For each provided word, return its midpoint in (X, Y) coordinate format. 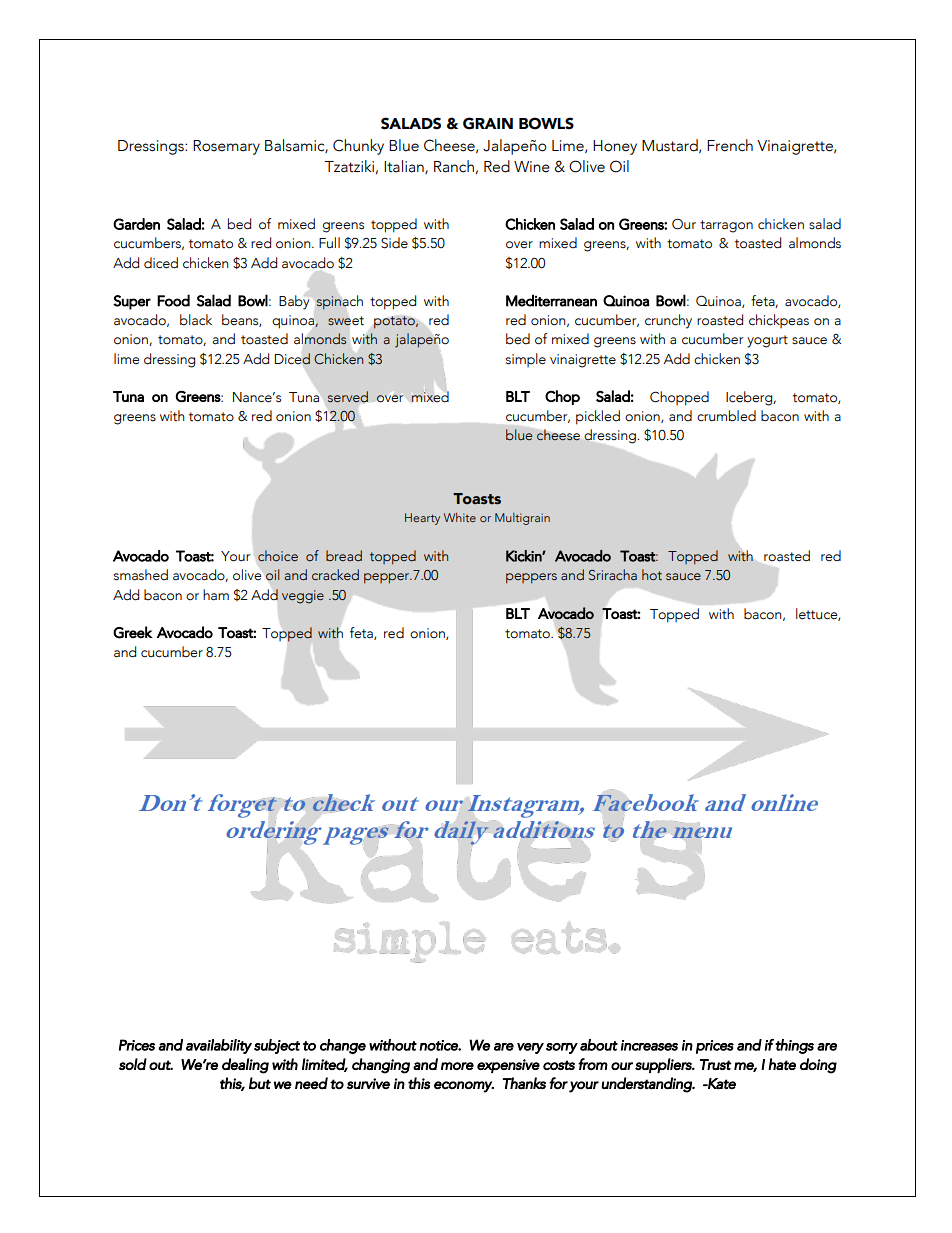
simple (526, 360)
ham (216, 595)
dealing (245, 1066)
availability (219, 1046)
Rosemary (226, 147)
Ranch (454, 166)
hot (652, 574)
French (730, 145)
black (196, 320)
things (794, 1046)
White (460, 517)
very (530, 1048)
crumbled (726, 416)
